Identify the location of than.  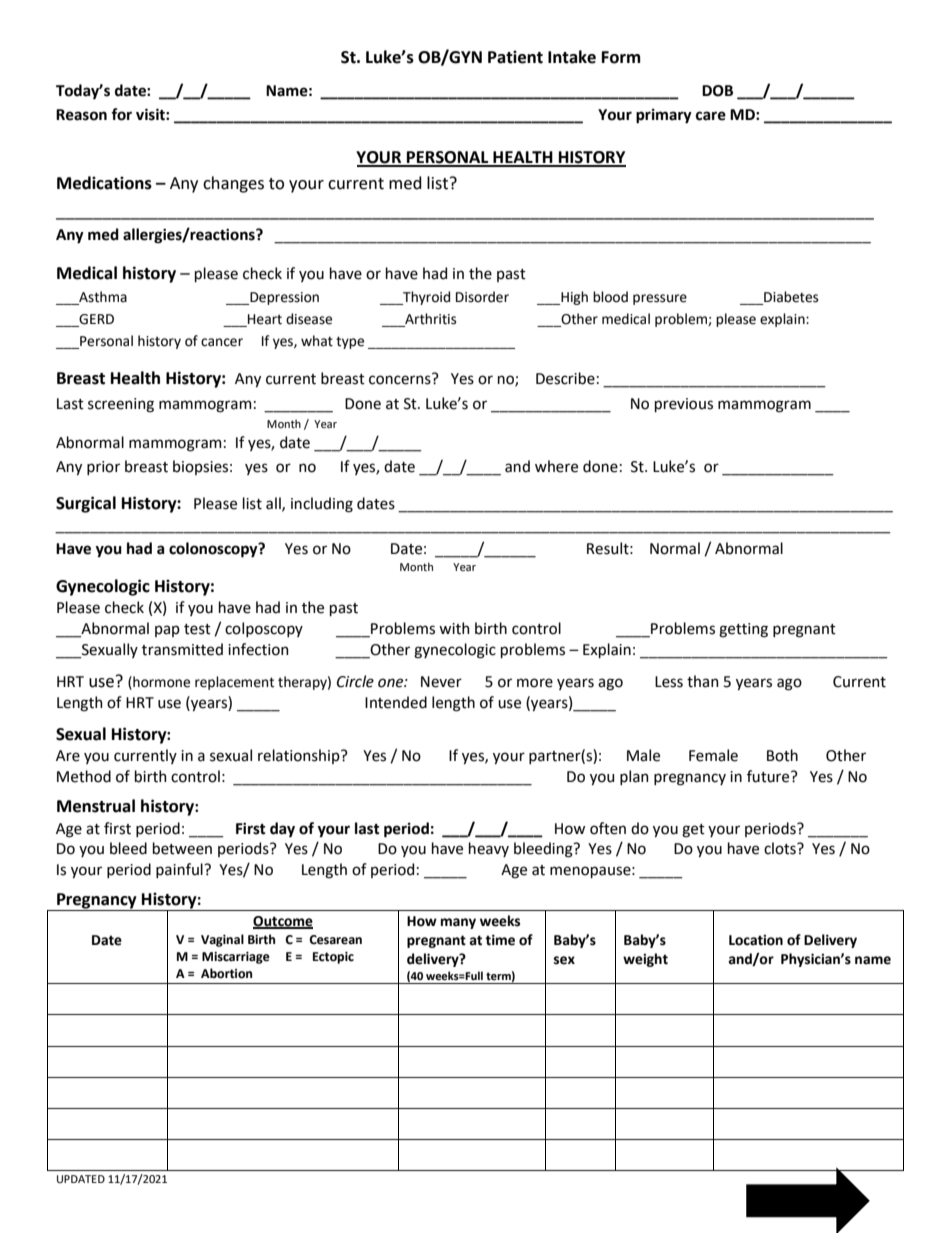
(703, 681).
